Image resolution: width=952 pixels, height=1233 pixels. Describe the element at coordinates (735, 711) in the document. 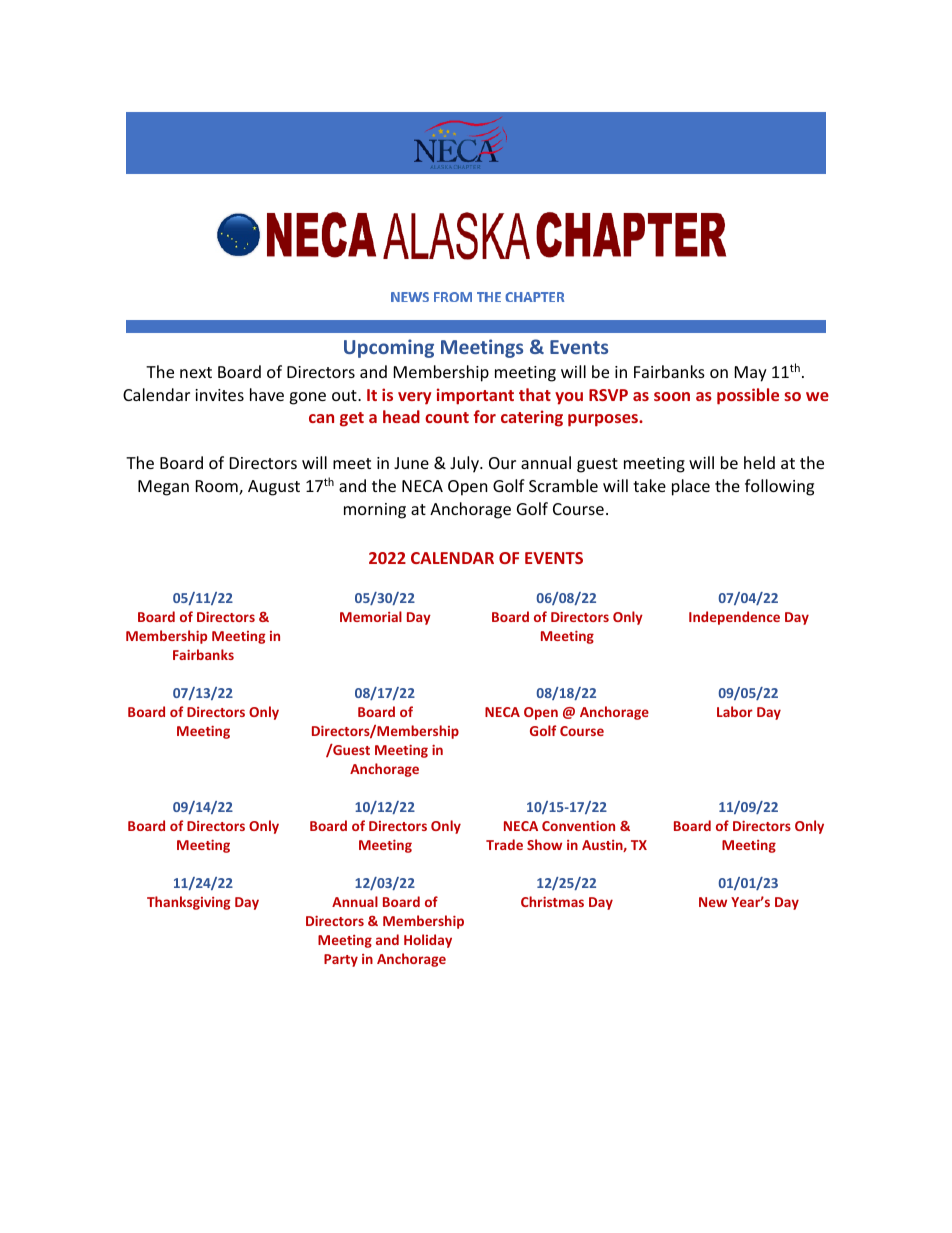

I see `Labor` at that location.
